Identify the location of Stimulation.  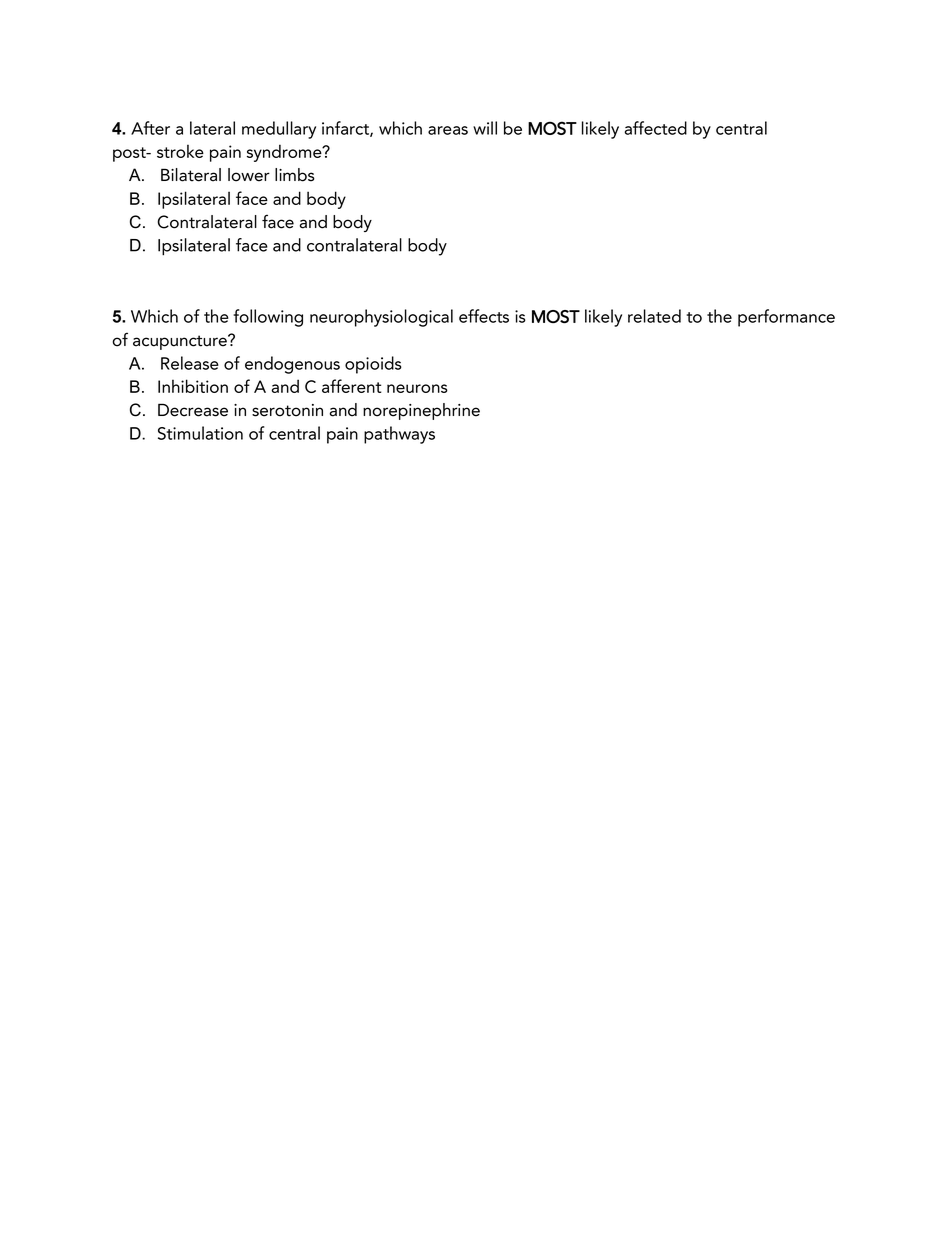
(200, 433).
